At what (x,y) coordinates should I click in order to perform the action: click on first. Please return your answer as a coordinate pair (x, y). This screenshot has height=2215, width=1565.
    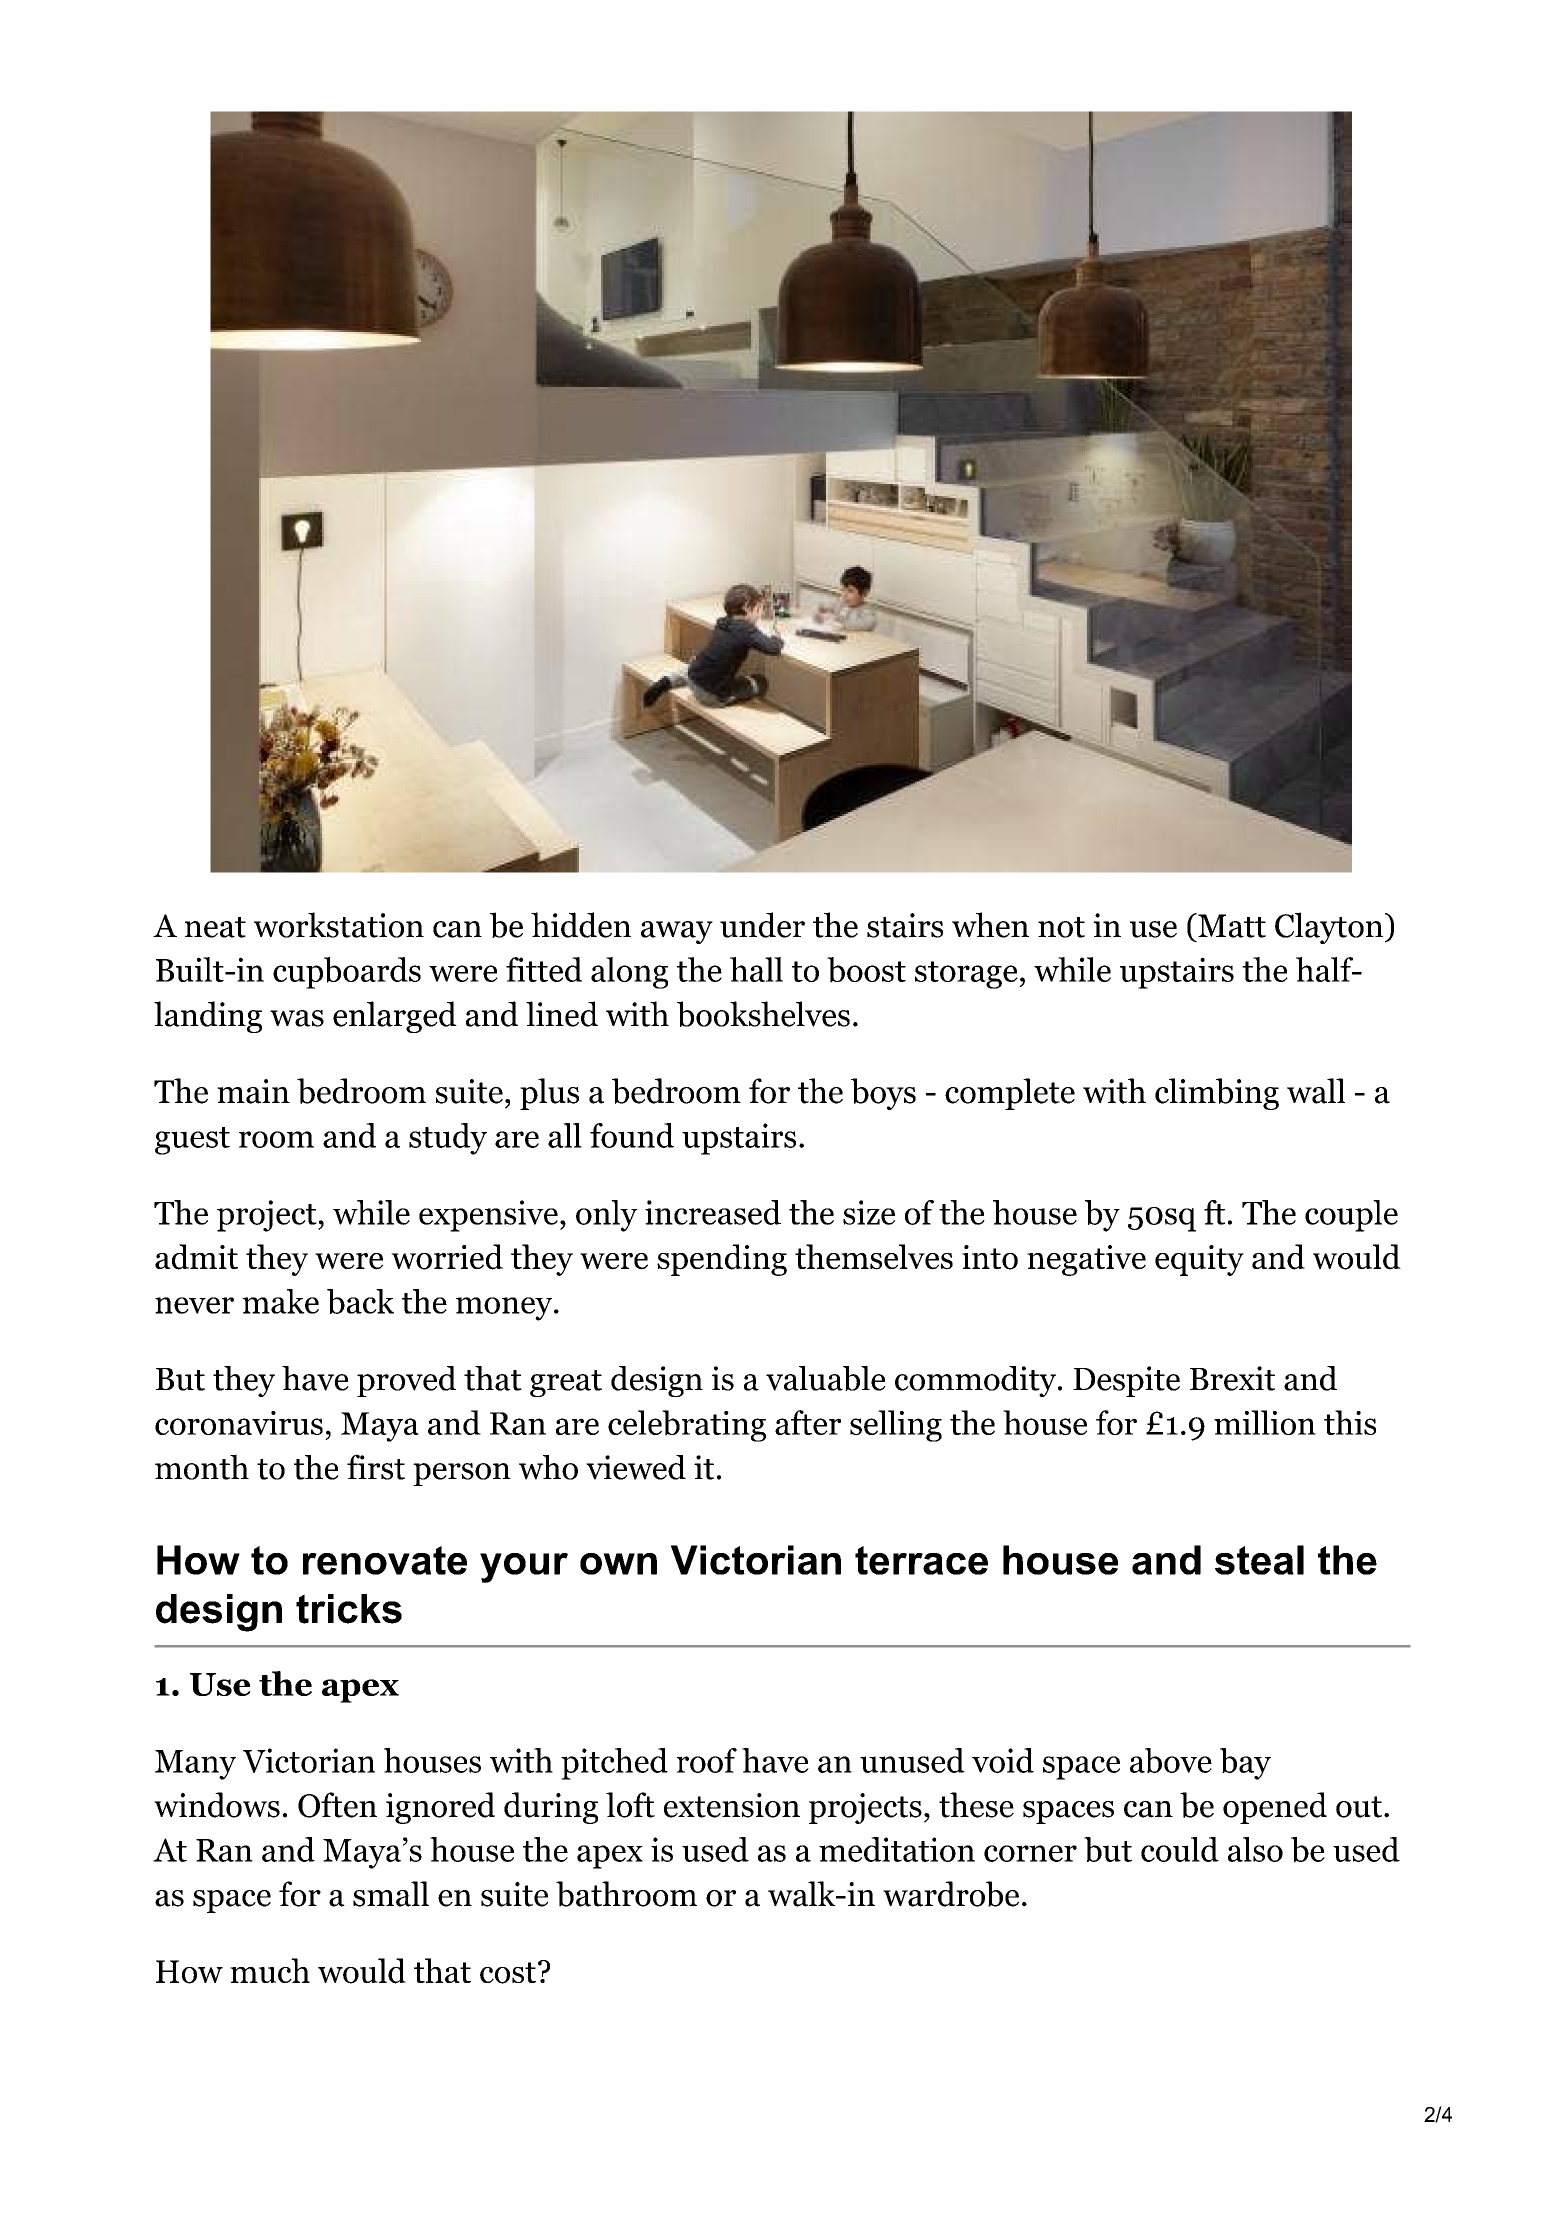
    Looking at the image, I should click on (376, 1467).
